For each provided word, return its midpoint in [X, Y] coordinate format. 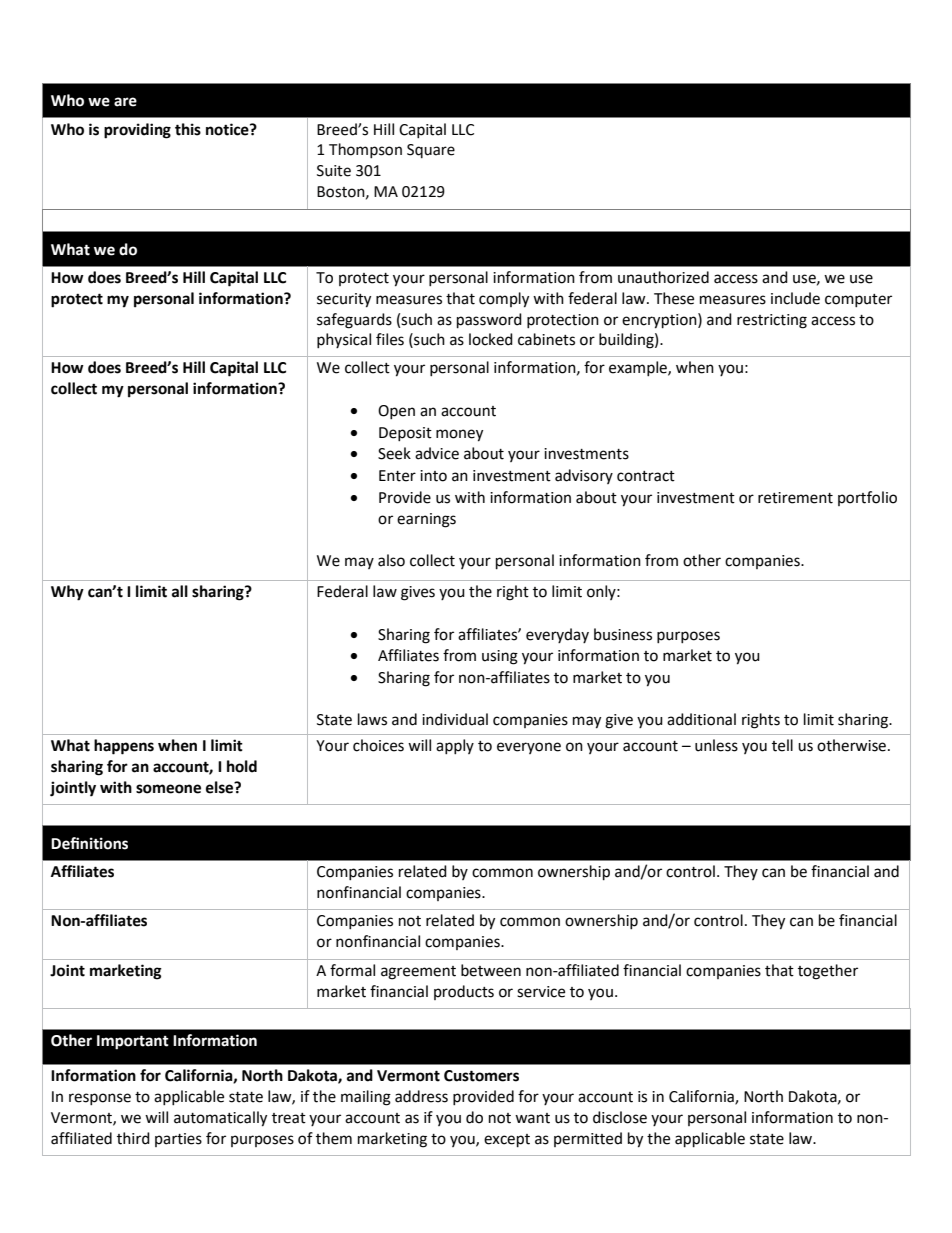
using [500, 657]
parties [178, 1140]
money [459, 435]
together [828, 972]
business [623, 634]
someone [168, 789]
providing [137, 131]
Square [431, 151]
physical [344, 340]
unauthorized [663, 277]
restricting [772, 321]
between [491, 970]
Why [67, 593]
